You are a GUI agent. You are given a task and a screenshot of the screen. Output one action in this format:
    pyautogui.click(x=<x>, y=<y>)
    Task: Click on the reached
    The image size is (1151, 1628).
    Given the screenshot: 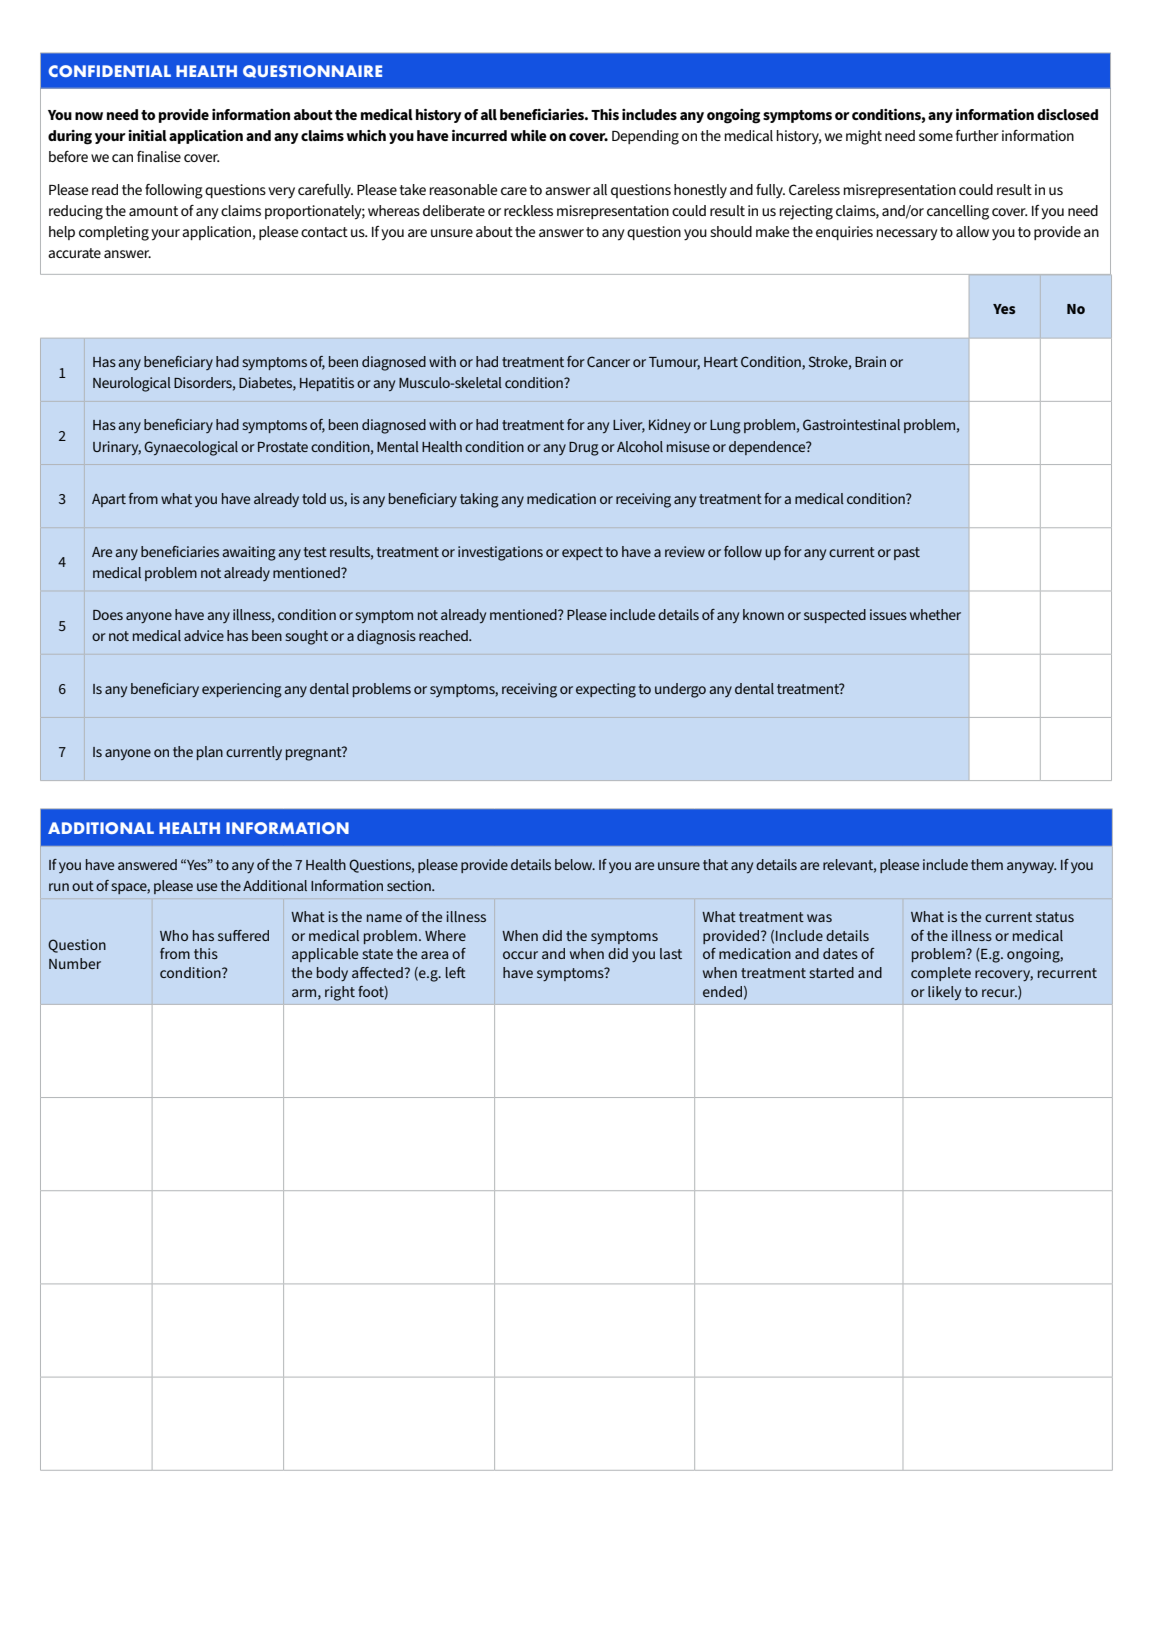 What is the action you would take?
    pyautogui.click(x=444, y=635)
